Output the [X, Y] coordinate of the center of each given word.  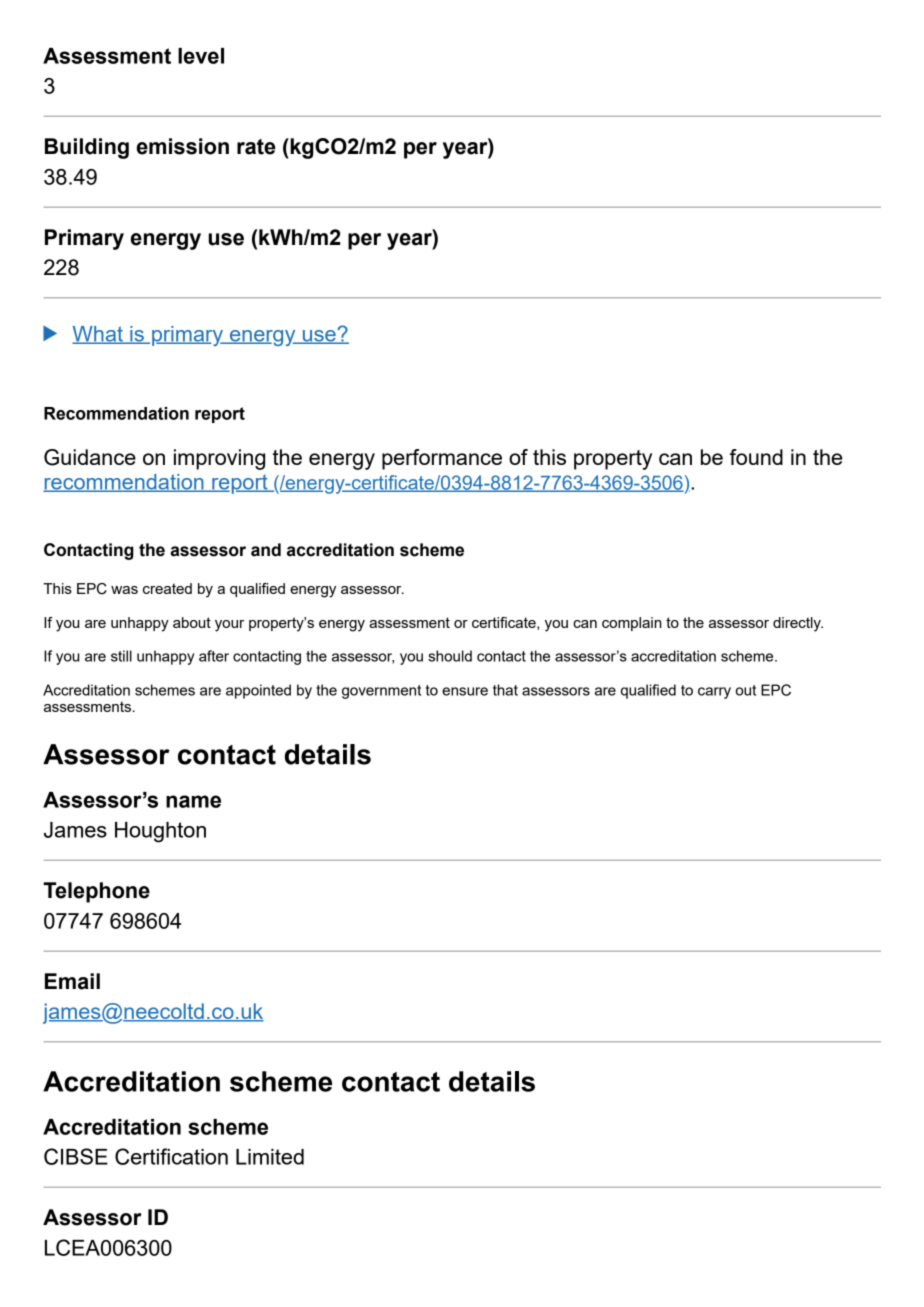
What [98, 335]
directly [798, 624]
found [756, 457]
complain [632, 624]
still [121, 656]
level [201, 56]
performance [442, 459]
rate [256, 147]
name [193, 801]
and [266, 550]
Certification [171, 1156]
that [505, 690]
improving [219, 459]
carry [714, 693]
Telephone [96, 892]
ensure [465, 691]
